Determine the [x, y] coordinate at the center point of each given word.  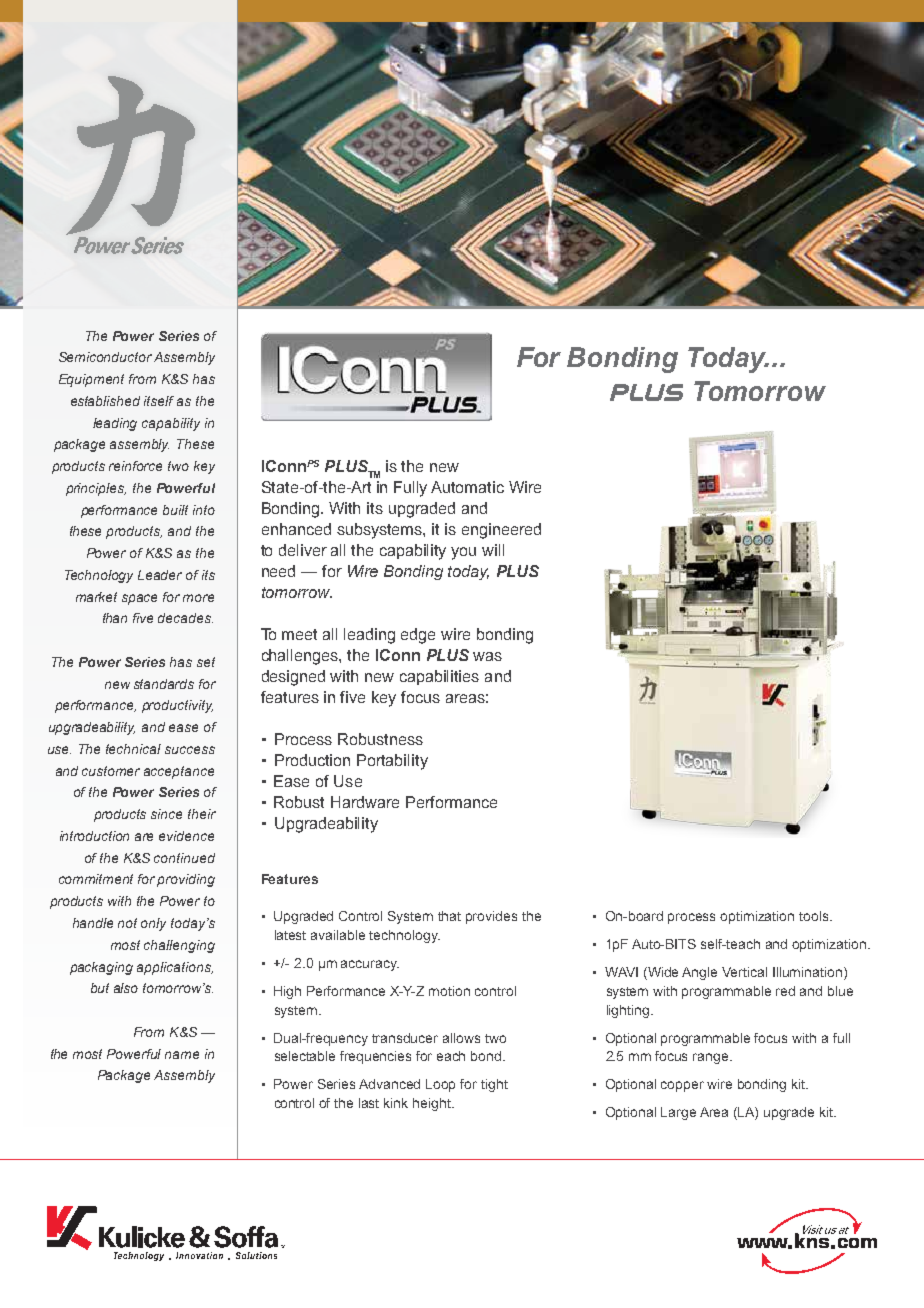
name [182, 1055]
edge [418, 636]
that [449, 916]
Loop [440, 1085]
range [712, 1058]
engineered [501, 531]
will [493, 550]
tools [815, 916]
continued [184, 858]
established [105, 401]
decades [185, 618]
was [487, 656]
